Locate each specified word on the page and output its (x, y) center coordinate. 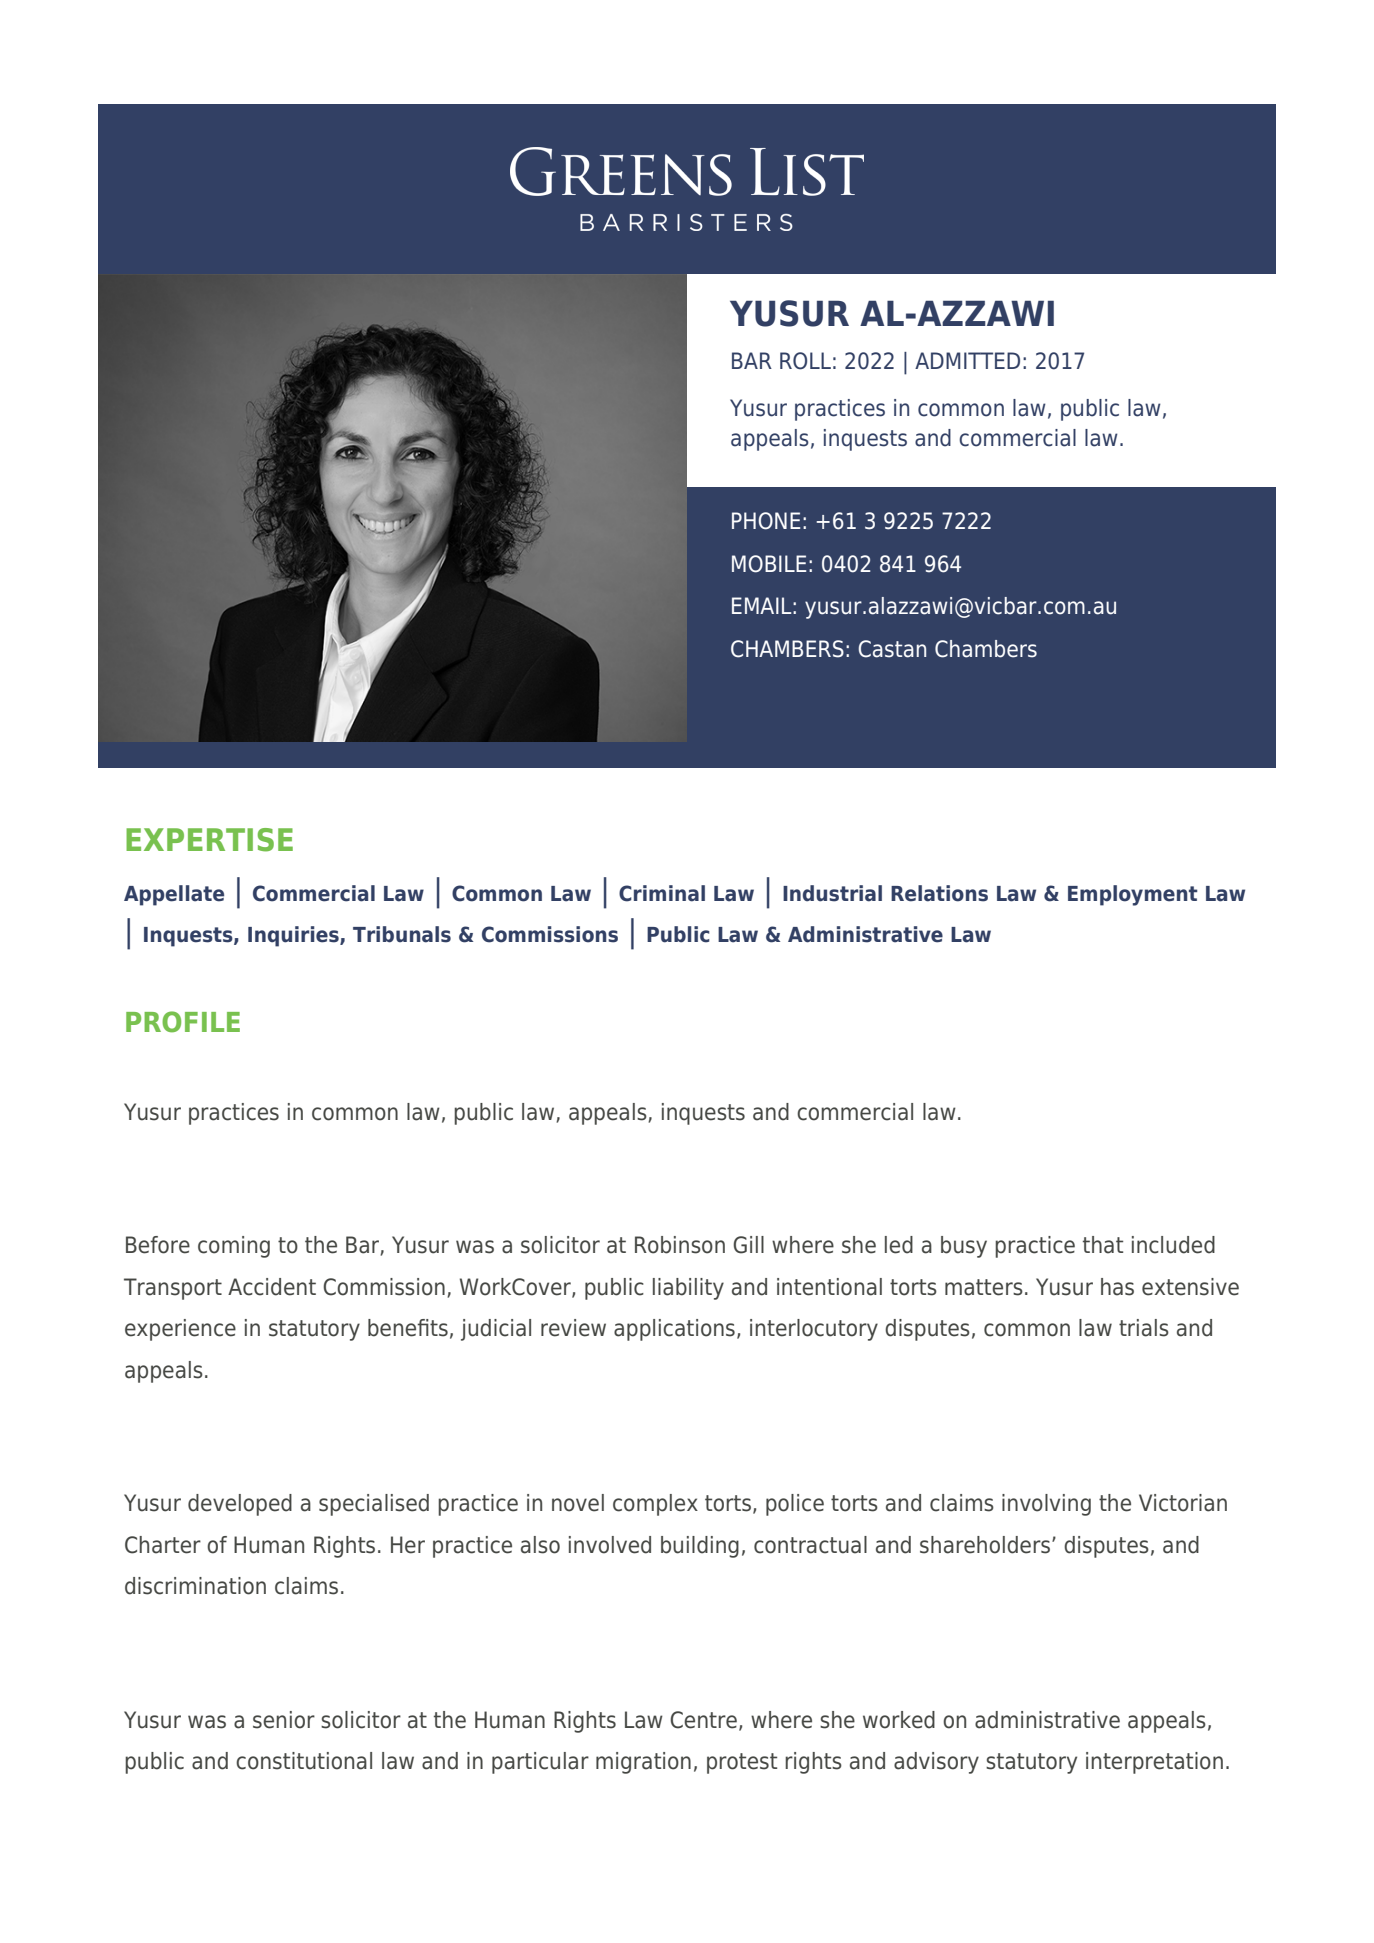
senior (284, 1720)
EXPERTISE (209, 840)
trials (1144, 1328)
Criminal (662, 893)
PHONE (766, 521)
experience (180, 1330)
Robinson (680, 1245)
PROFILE (183, 1022)
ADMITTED (967, 360)
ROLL (805, 361)
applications (674, 1330)
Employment (1133, 895)
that (1103, 1245)
